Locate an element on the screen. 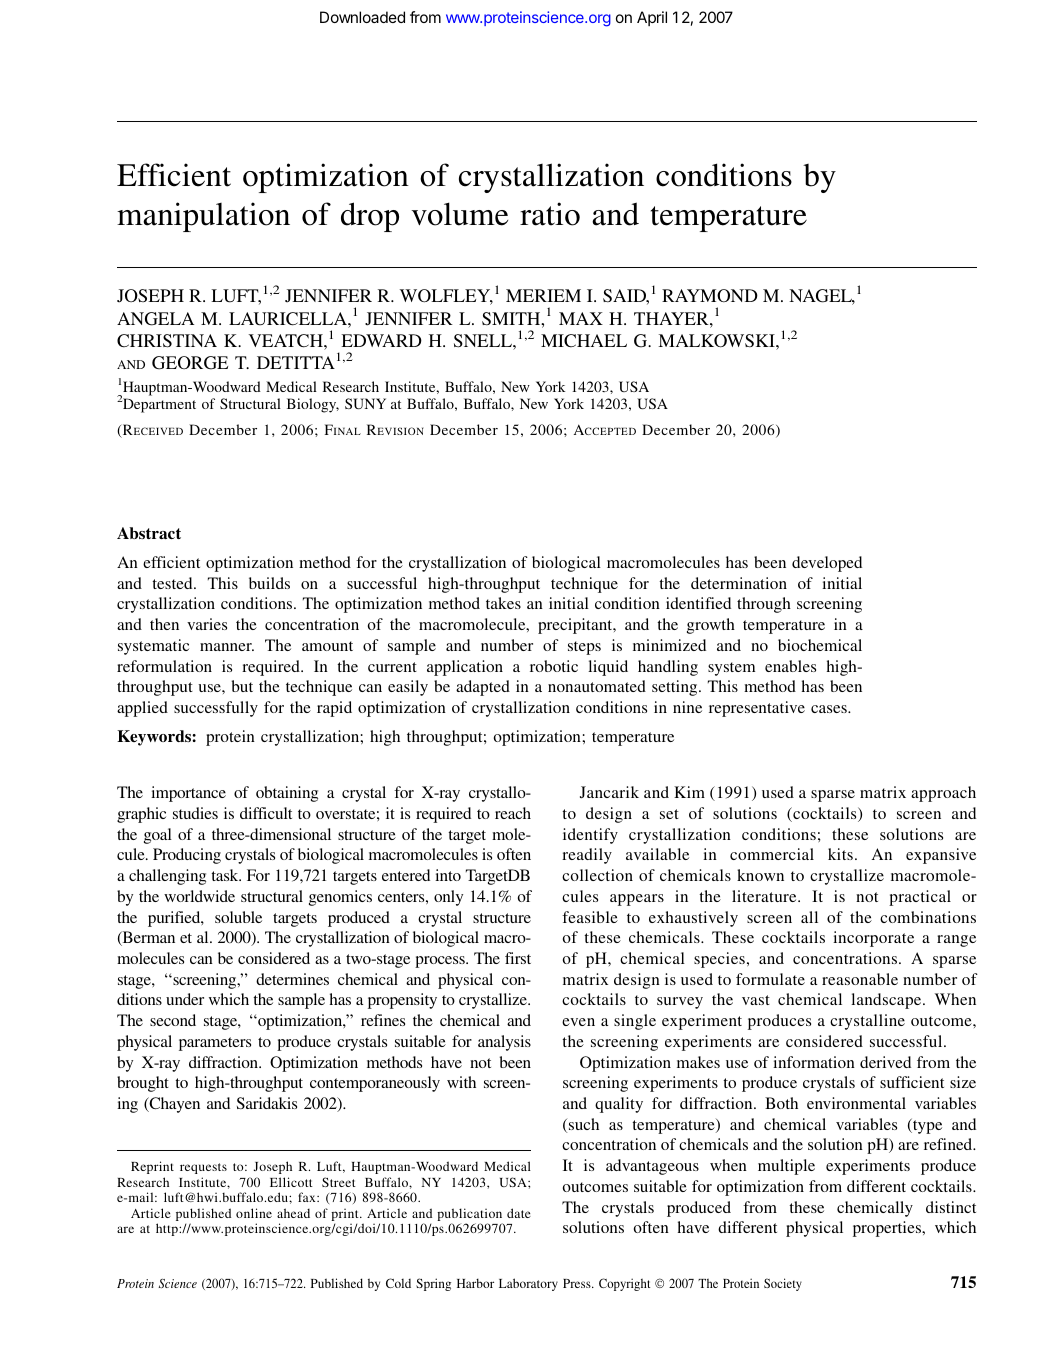 The image size is (1060, 1372). Press is located at coordinates (578, 1283).
